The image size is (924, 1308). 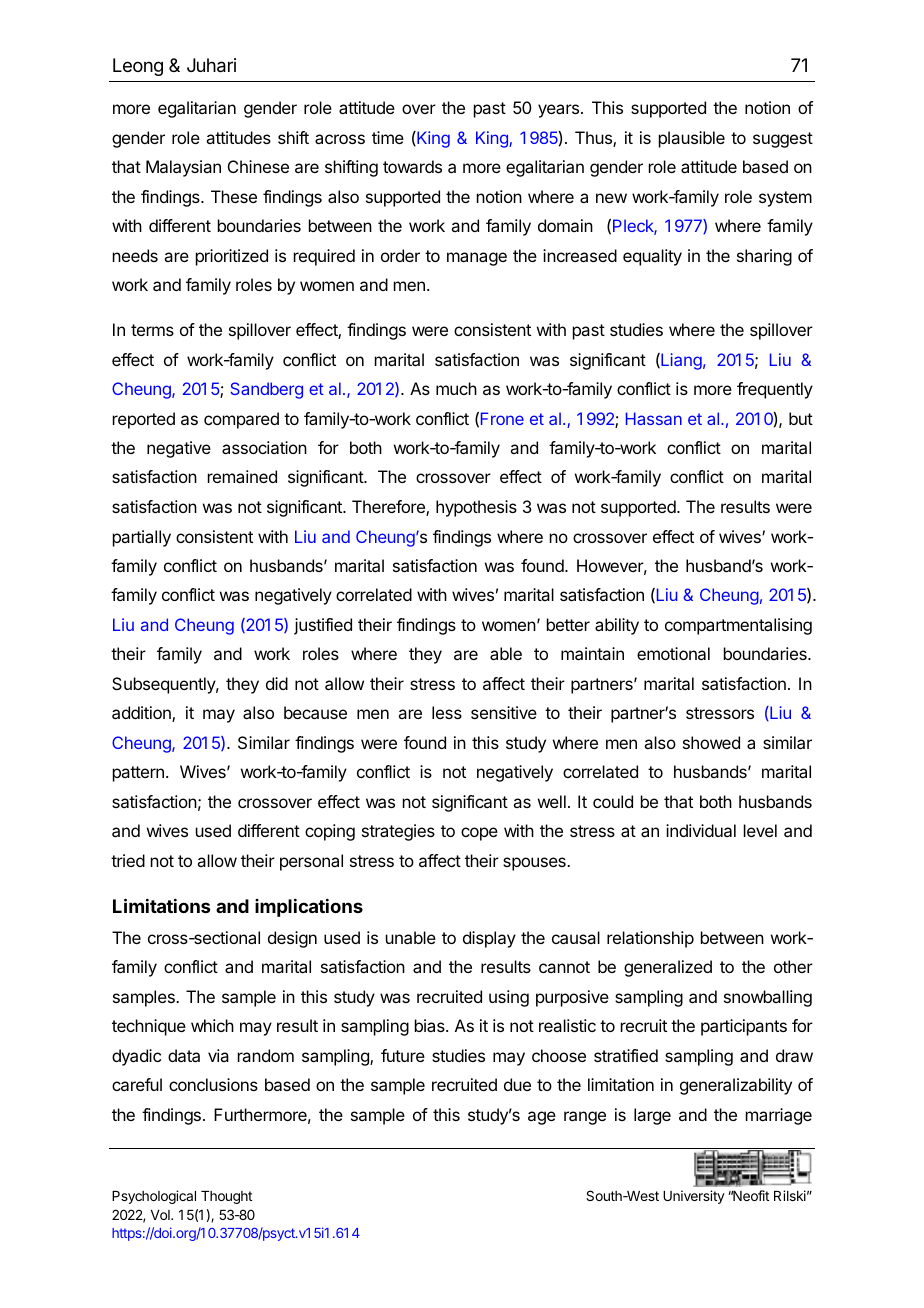 I want to click on design, so click(x=292, y=939).
